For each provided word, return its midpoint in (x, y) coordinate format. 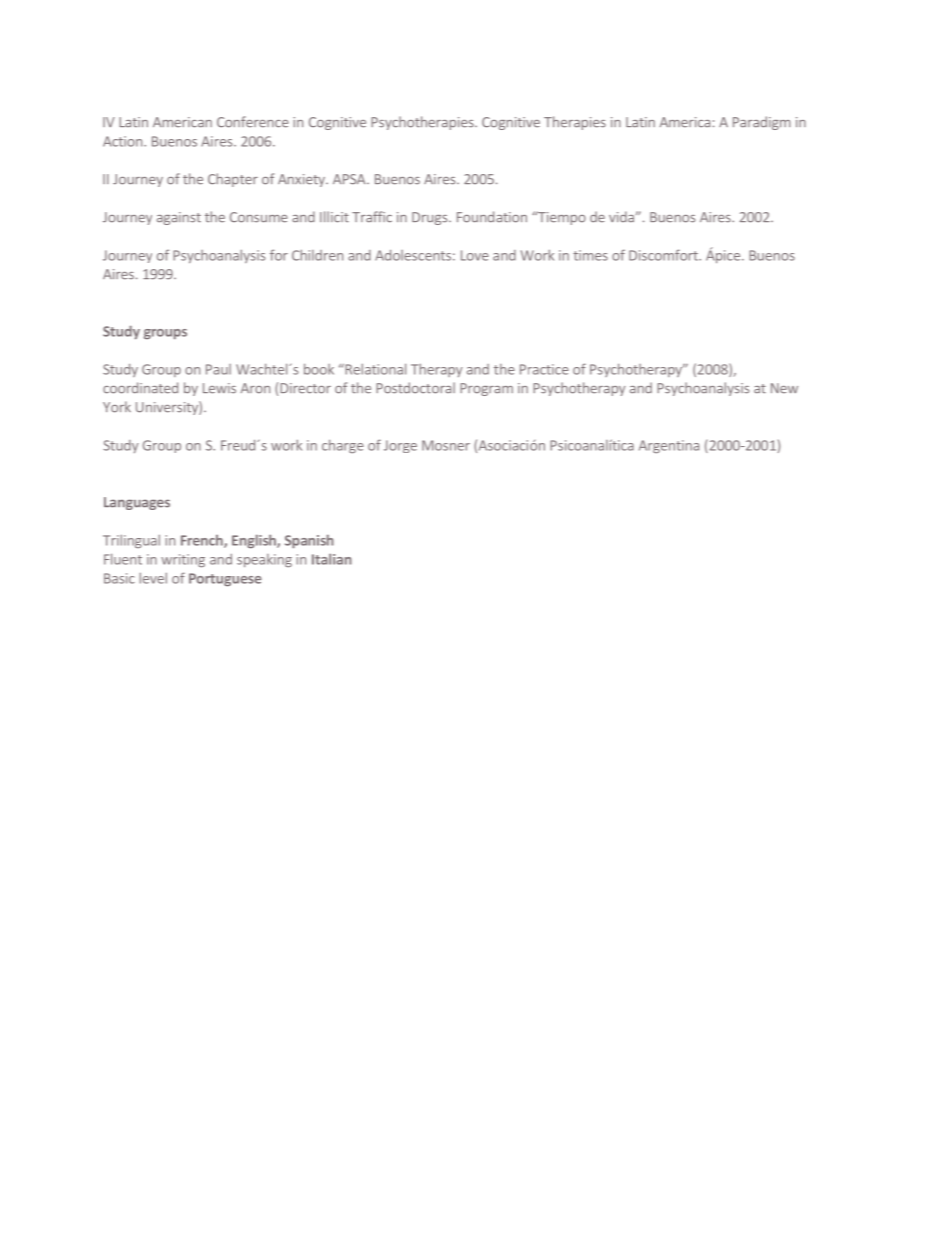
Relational (374, 369)
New (784, 388)
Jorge (400, 446)
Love (475, 255)
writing (183, 560)
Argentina (669, 446)
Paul (218, 369)
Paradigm (762, 123)
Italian (332, 559)
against (179, 218)
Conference (253, 122)
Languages (137, 503)
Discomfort (664, 255)
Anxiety (302, 180)
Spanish (309, 541)
